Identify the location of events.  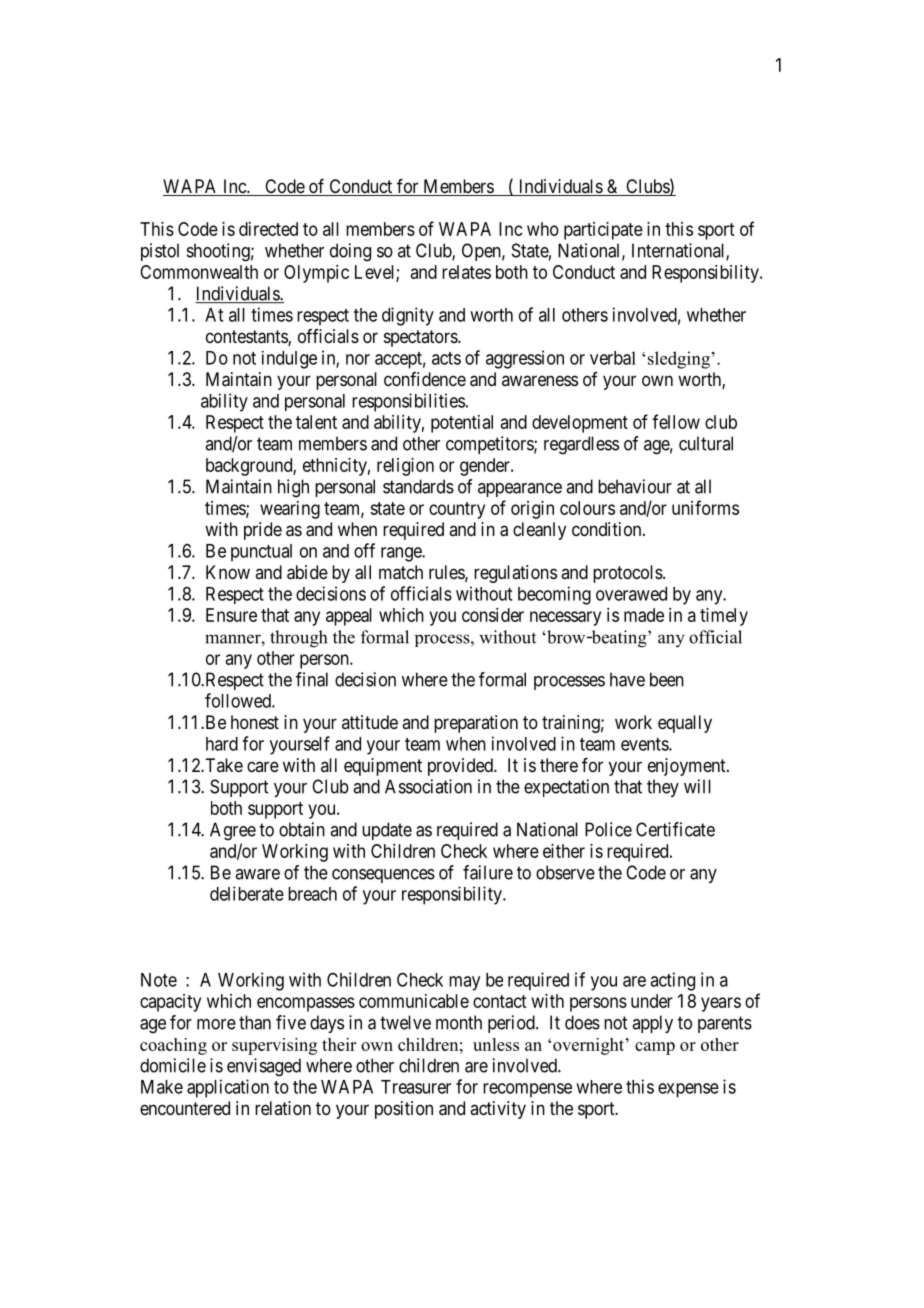
(645, 744).
